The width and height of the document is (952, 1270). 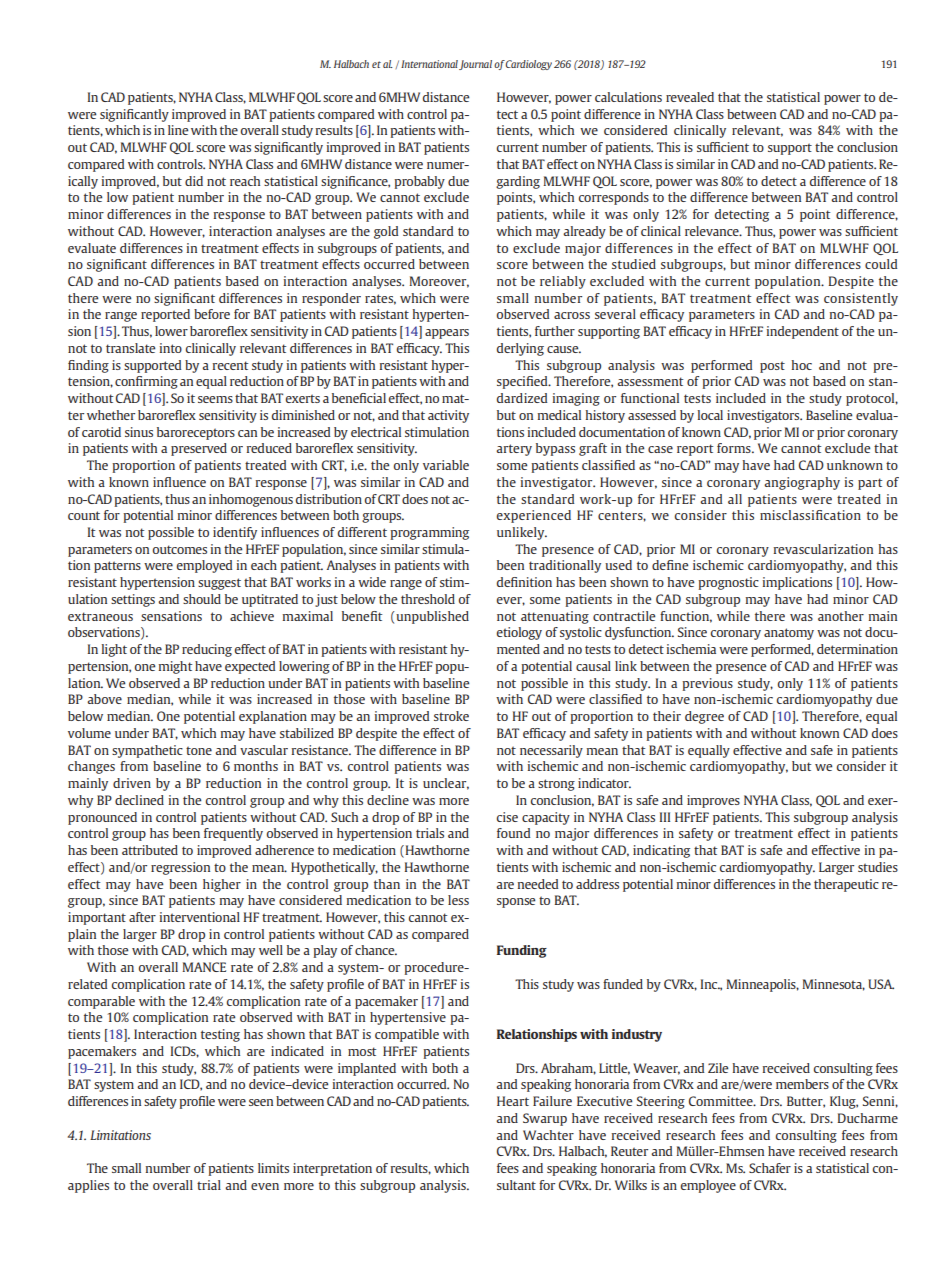 What do you see at coordinates (446, 784) in the document?
I see `unclear` at bounding box center [446, 784].
